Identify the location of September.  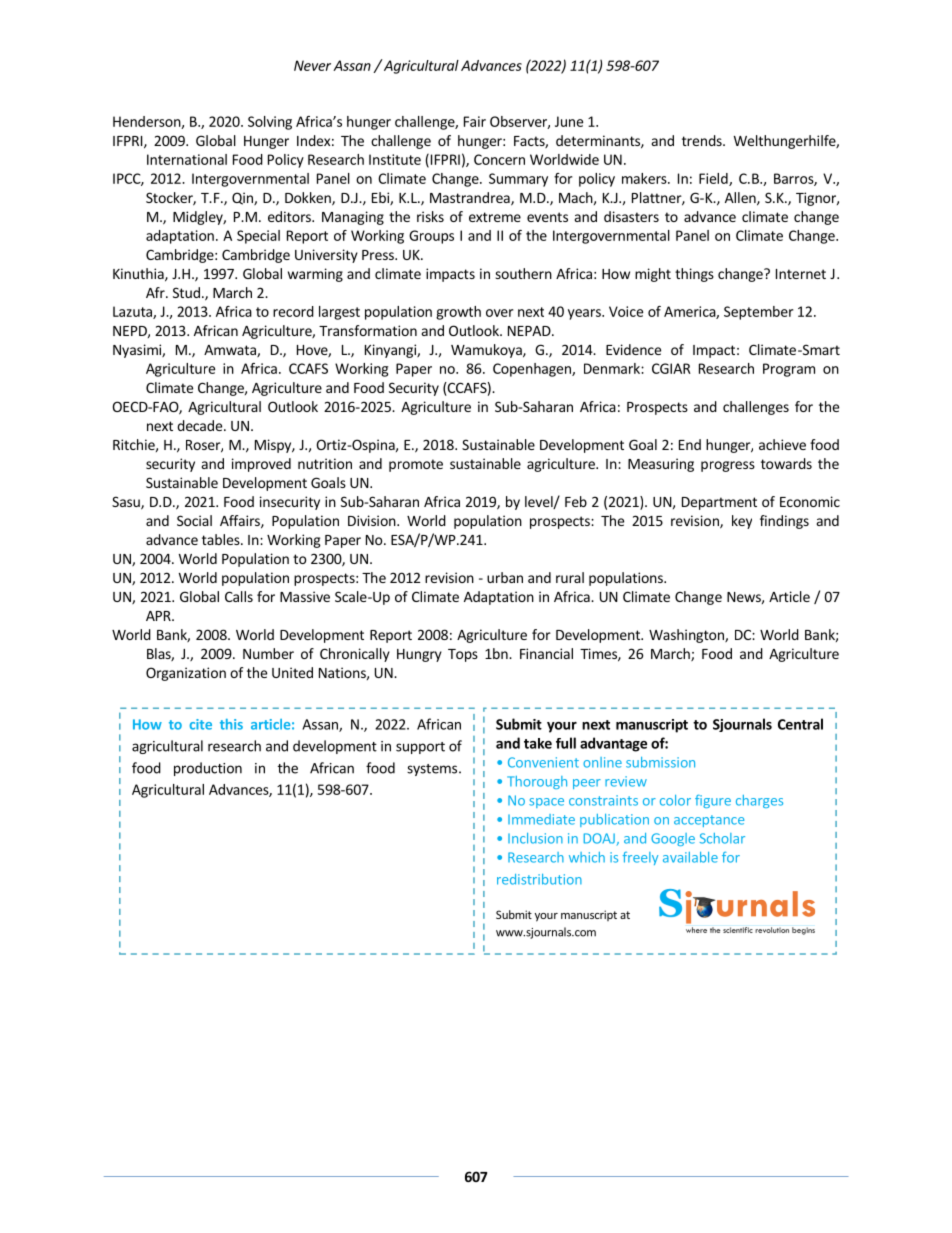
(758, 313).
